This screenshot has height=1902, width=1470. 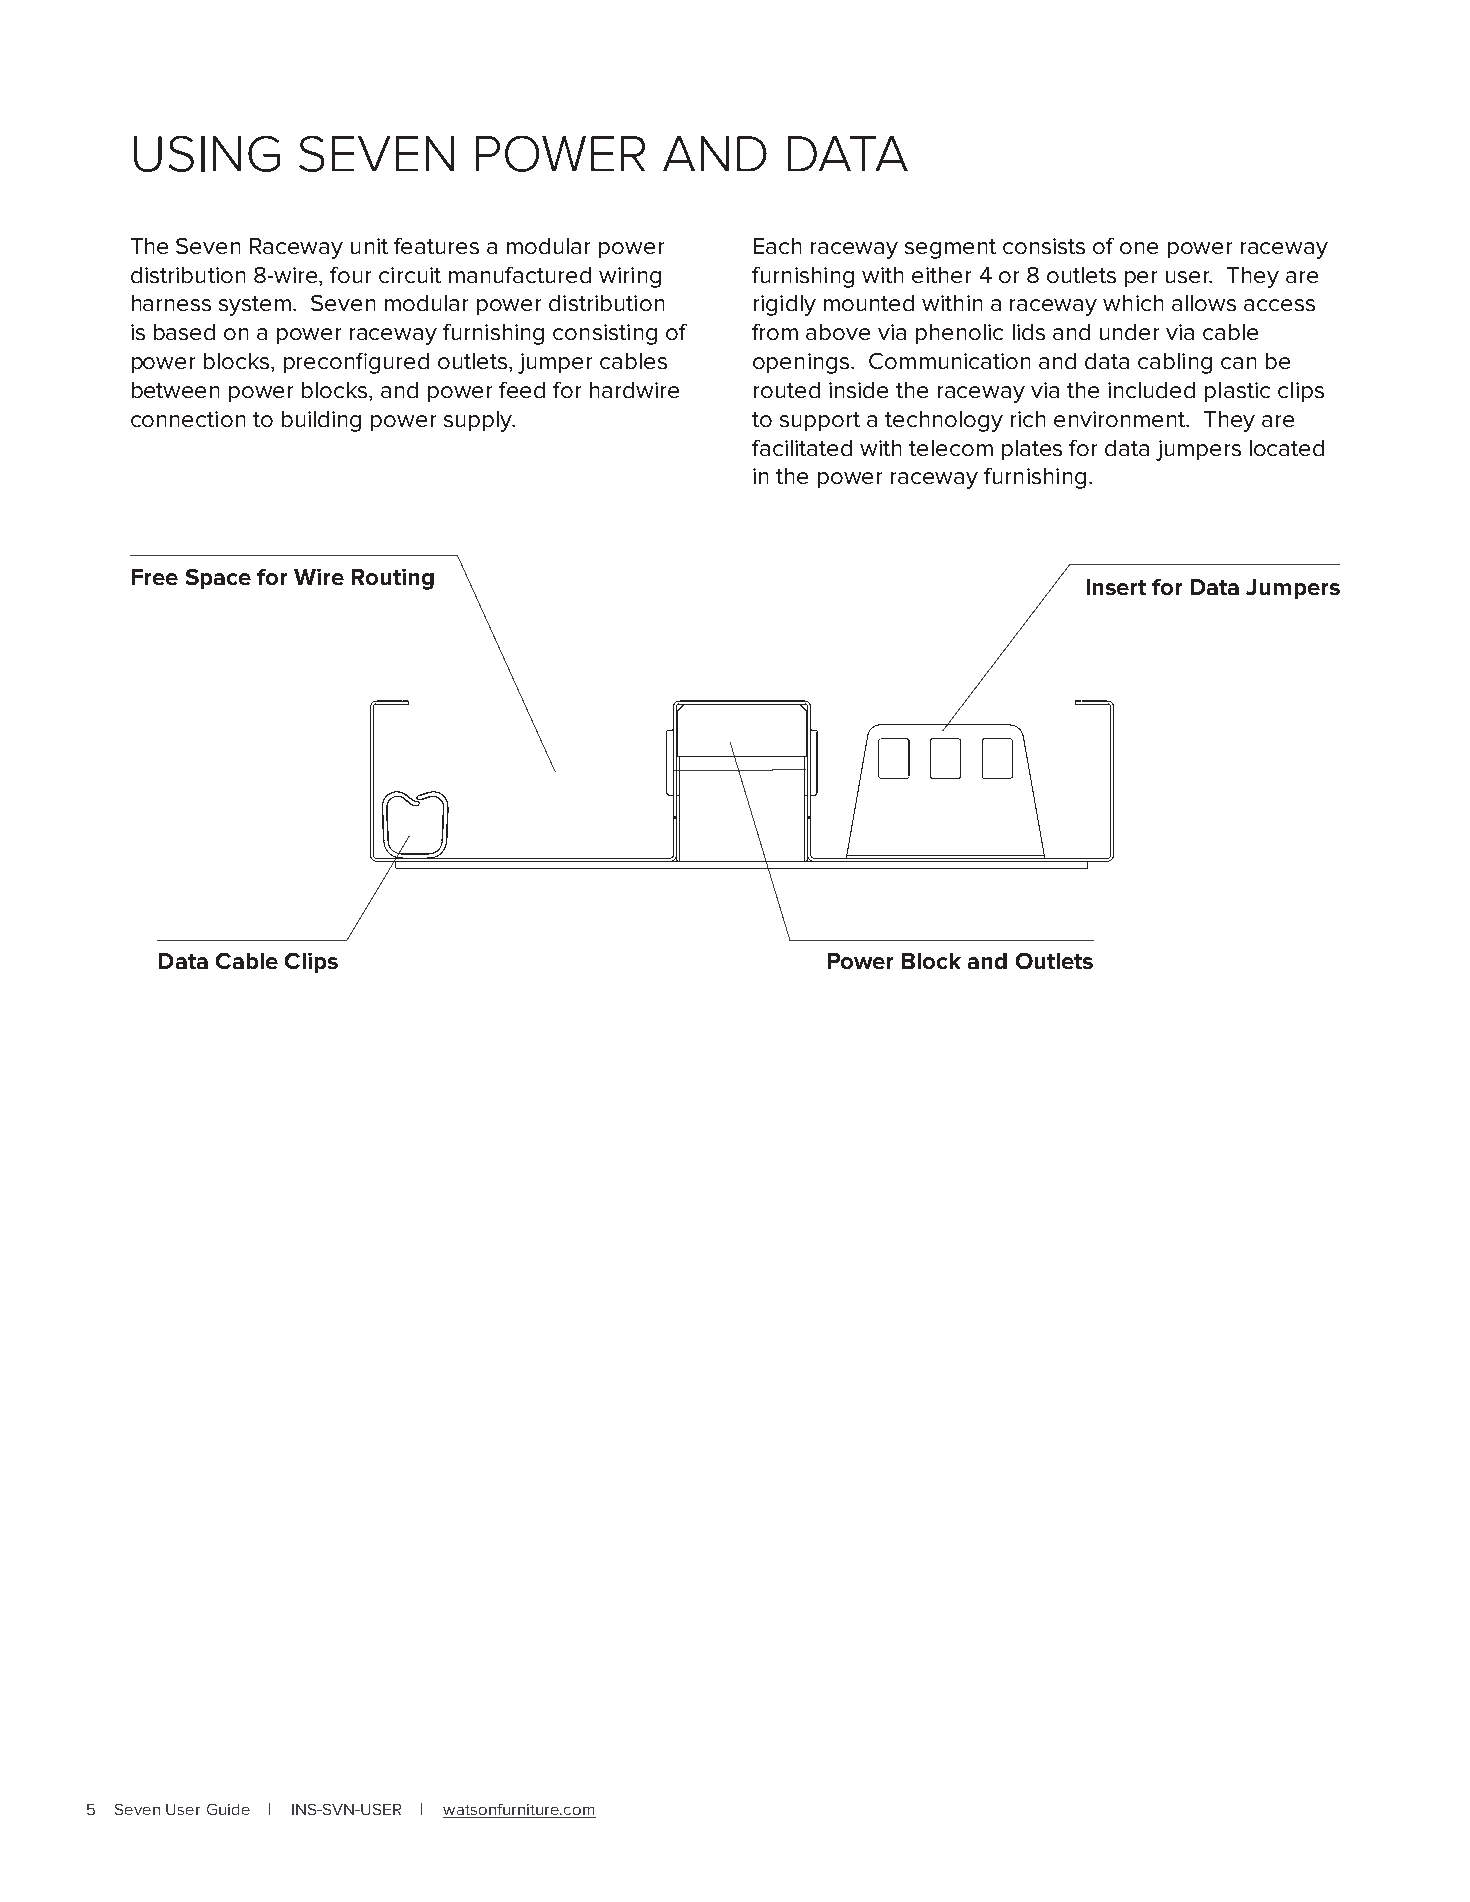 What do you see at coordinates (393, 579) in the screenshot?
I see `Routing` at bounding box center [393, 579].
